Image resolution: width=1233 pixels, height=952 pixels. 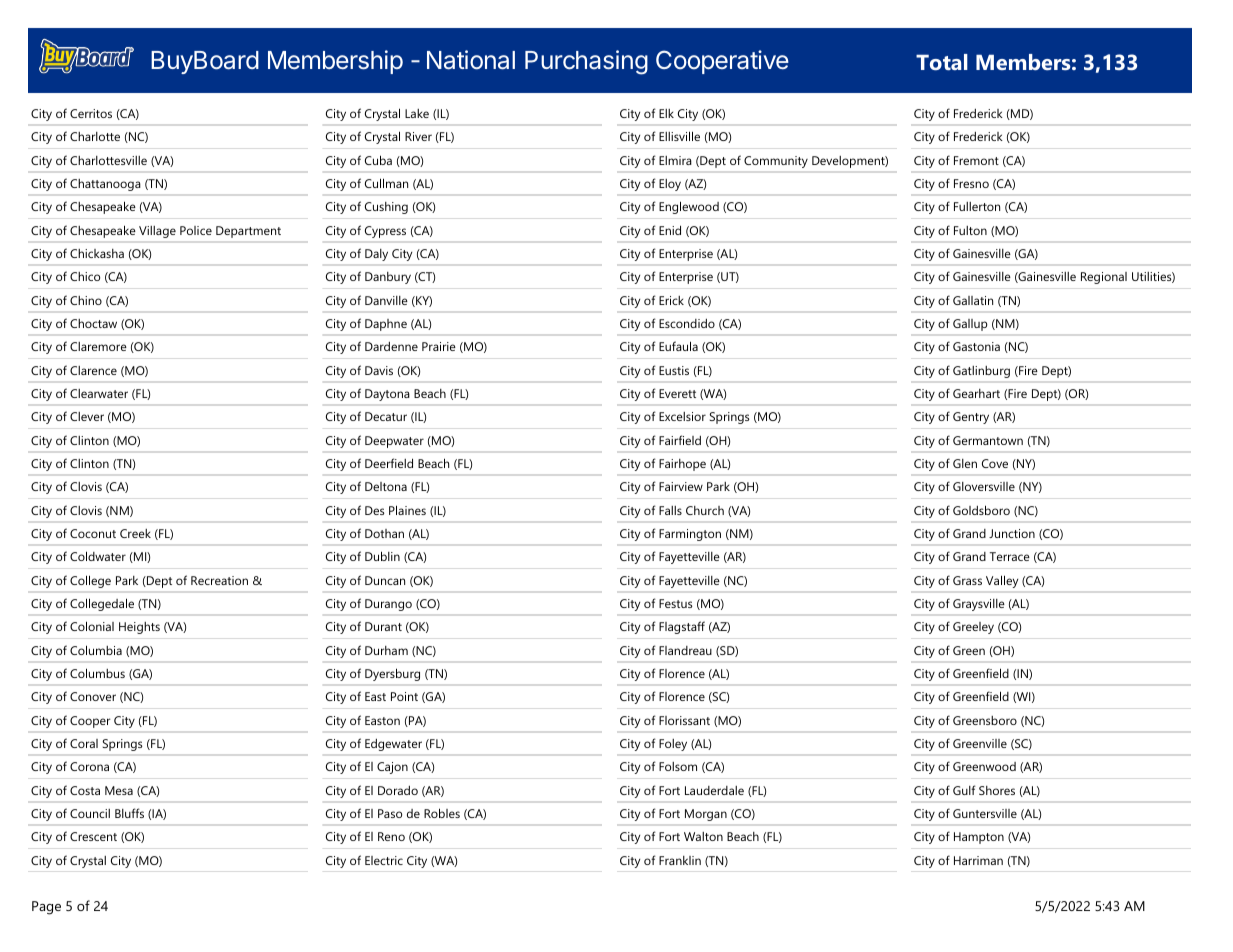 I want to click on Harriman, so click(x=978, y=860).
